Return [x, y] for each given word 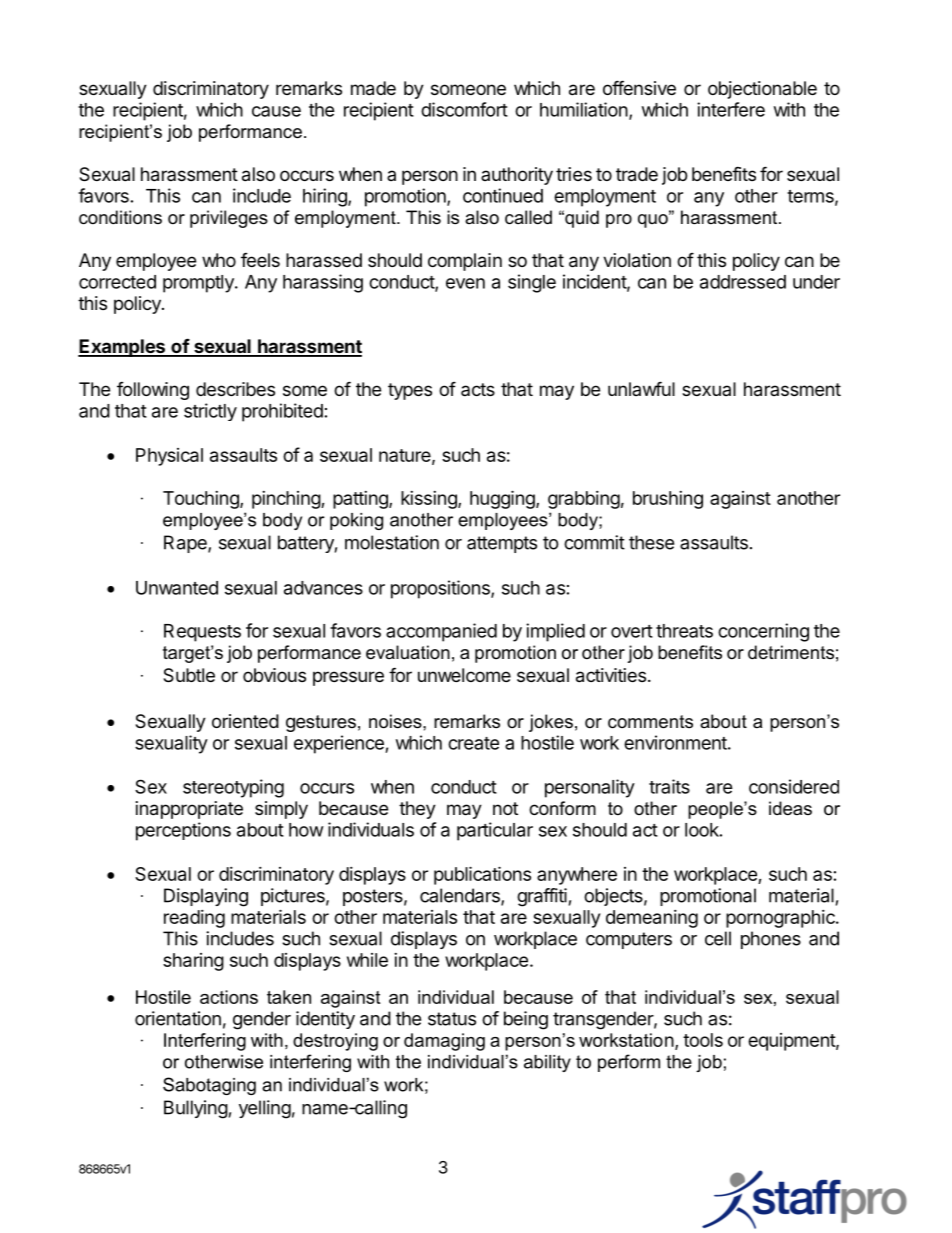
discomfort [464, 109]
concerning [763, 632]
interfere [731, 109]
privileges [229, 219]
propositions [441, 589]
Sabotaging [209, 1086]
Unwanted [177, 588]
